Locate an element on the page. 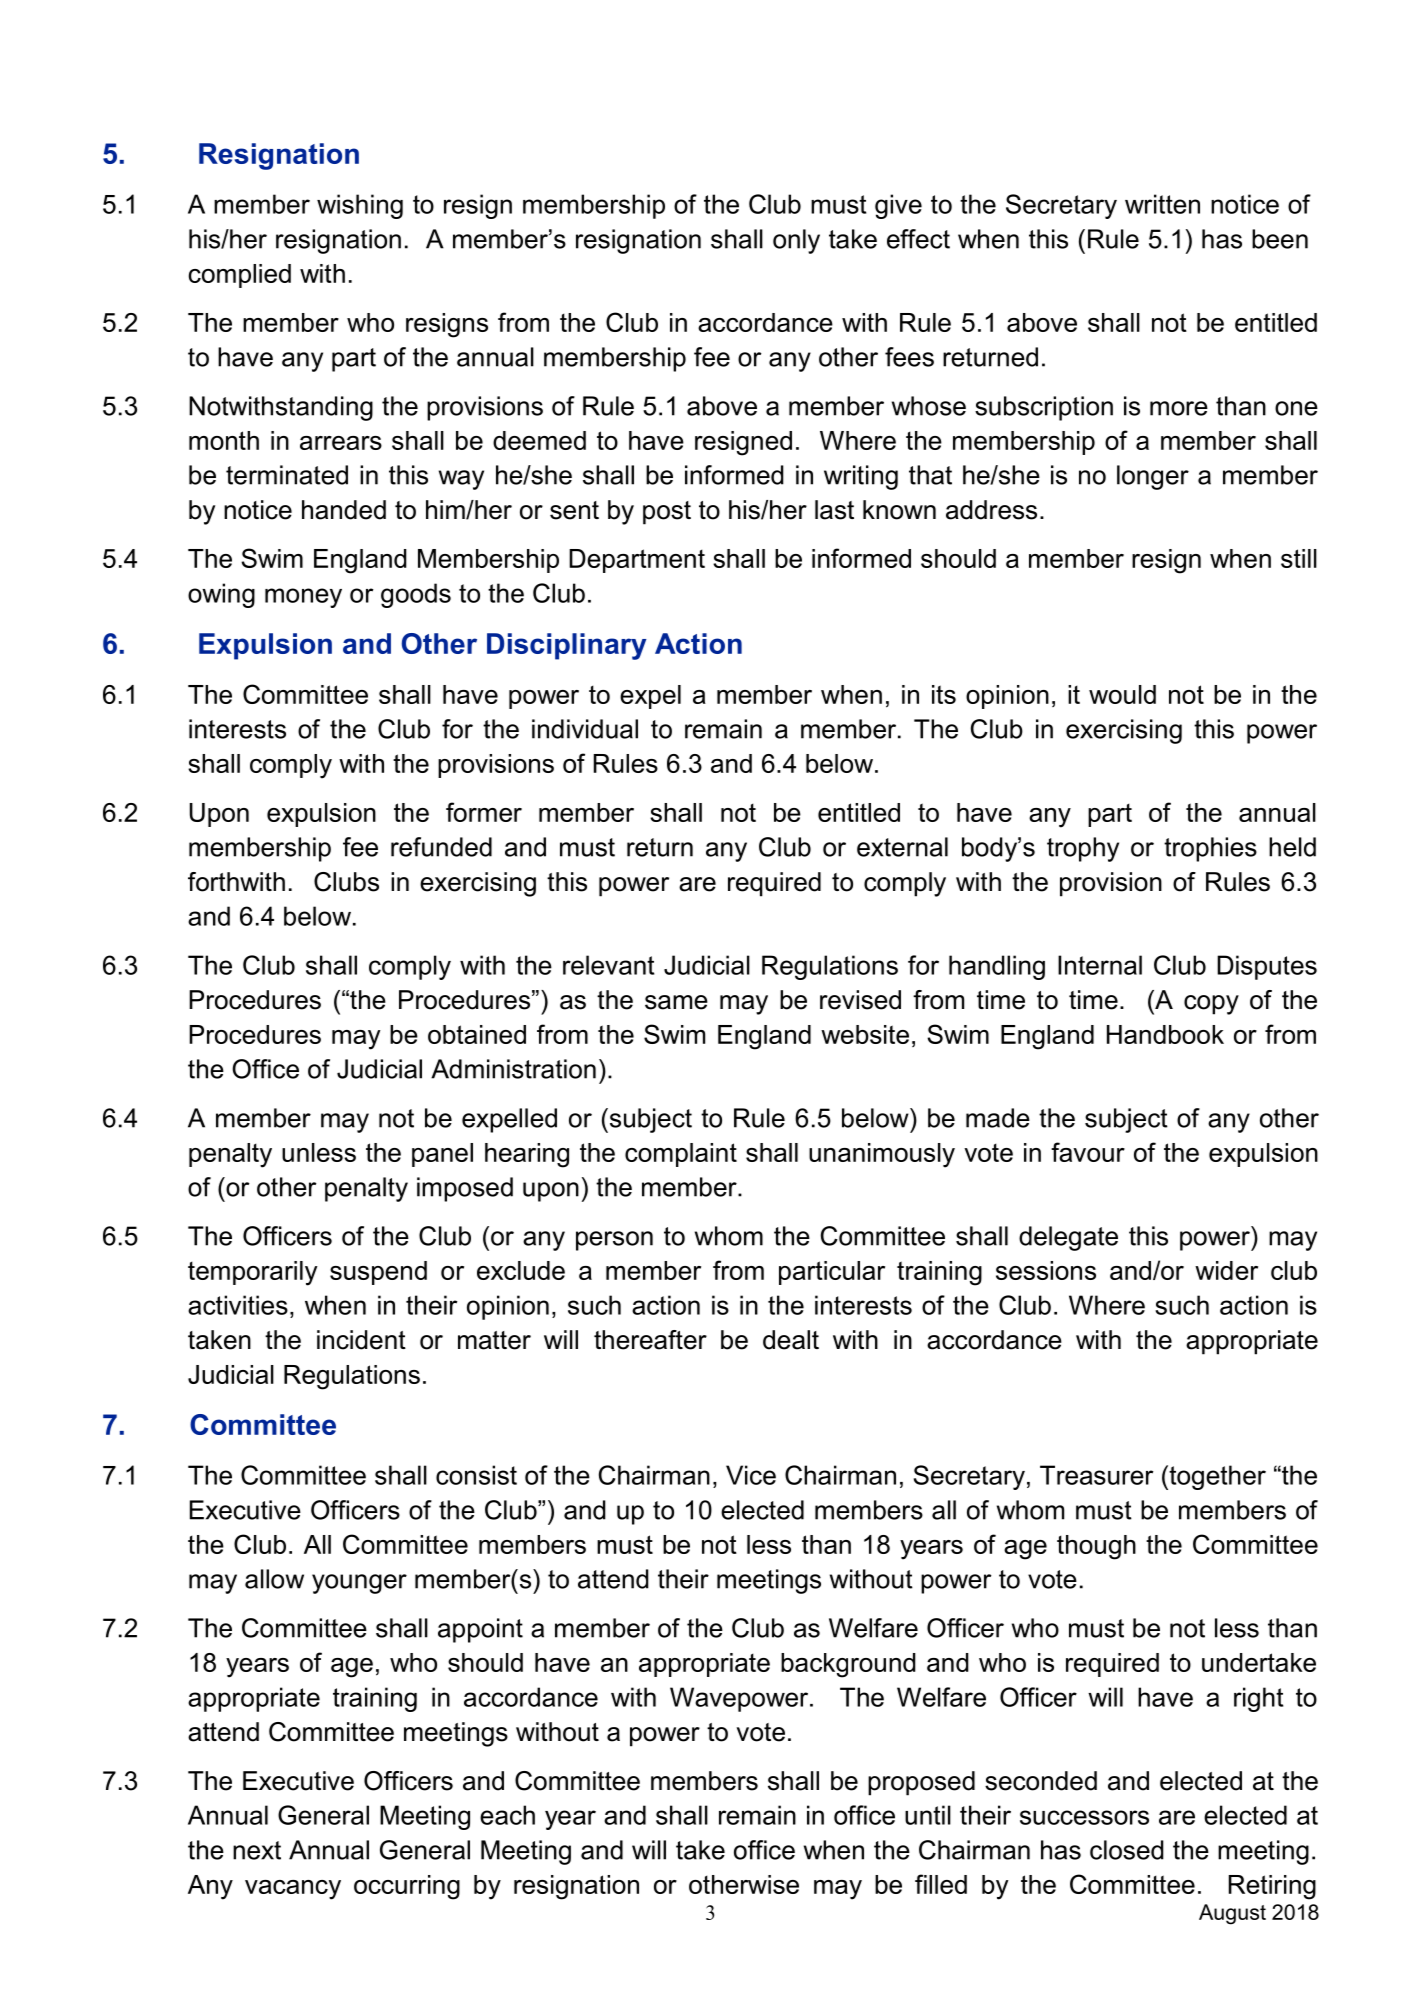  occurring is located at coordinates (407, 1887).
